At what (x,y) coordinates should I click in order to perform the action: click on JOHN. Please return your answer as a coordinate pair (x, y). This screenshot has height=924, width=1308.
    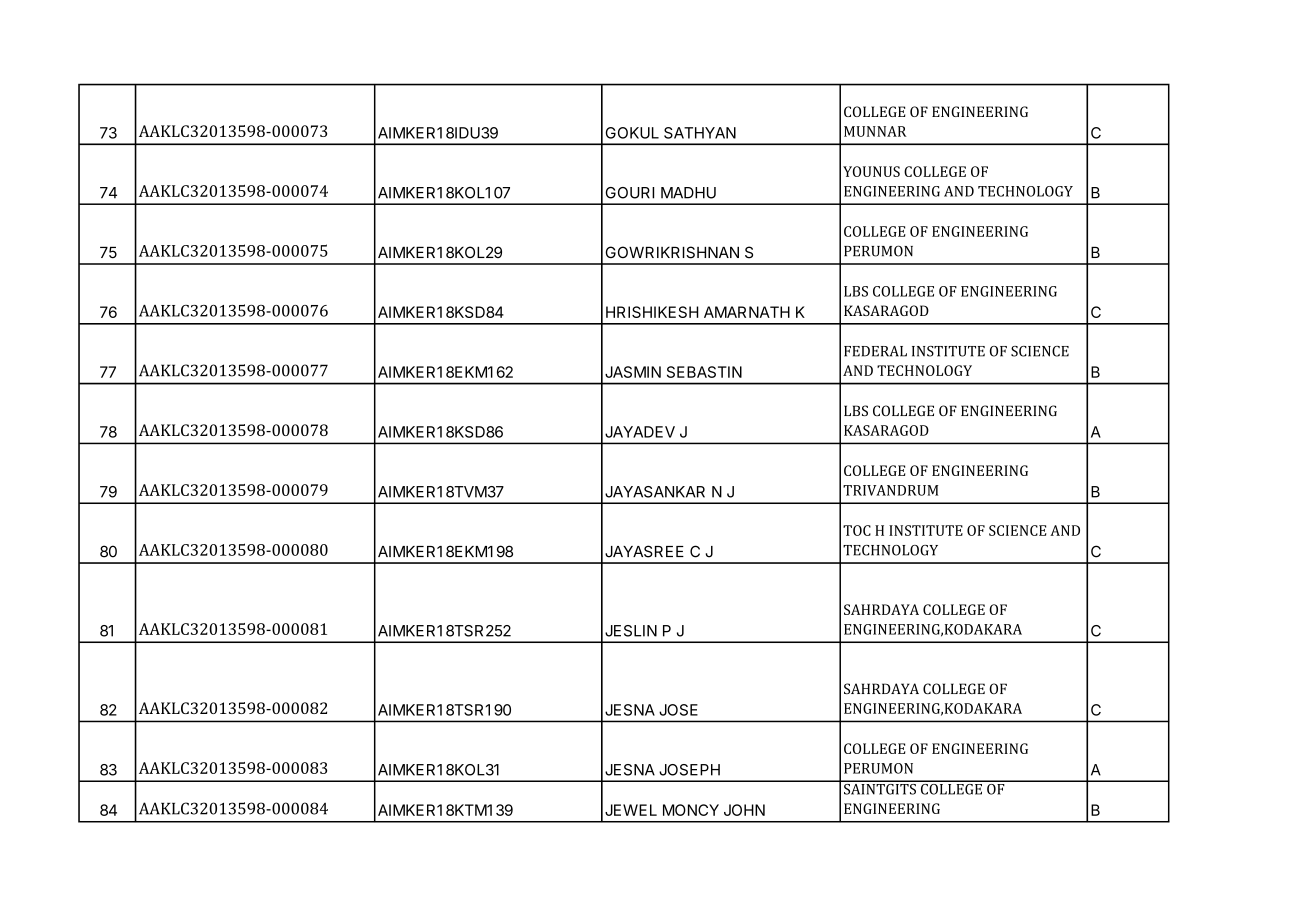
    Looking at the image, I should click on (744, 810).
